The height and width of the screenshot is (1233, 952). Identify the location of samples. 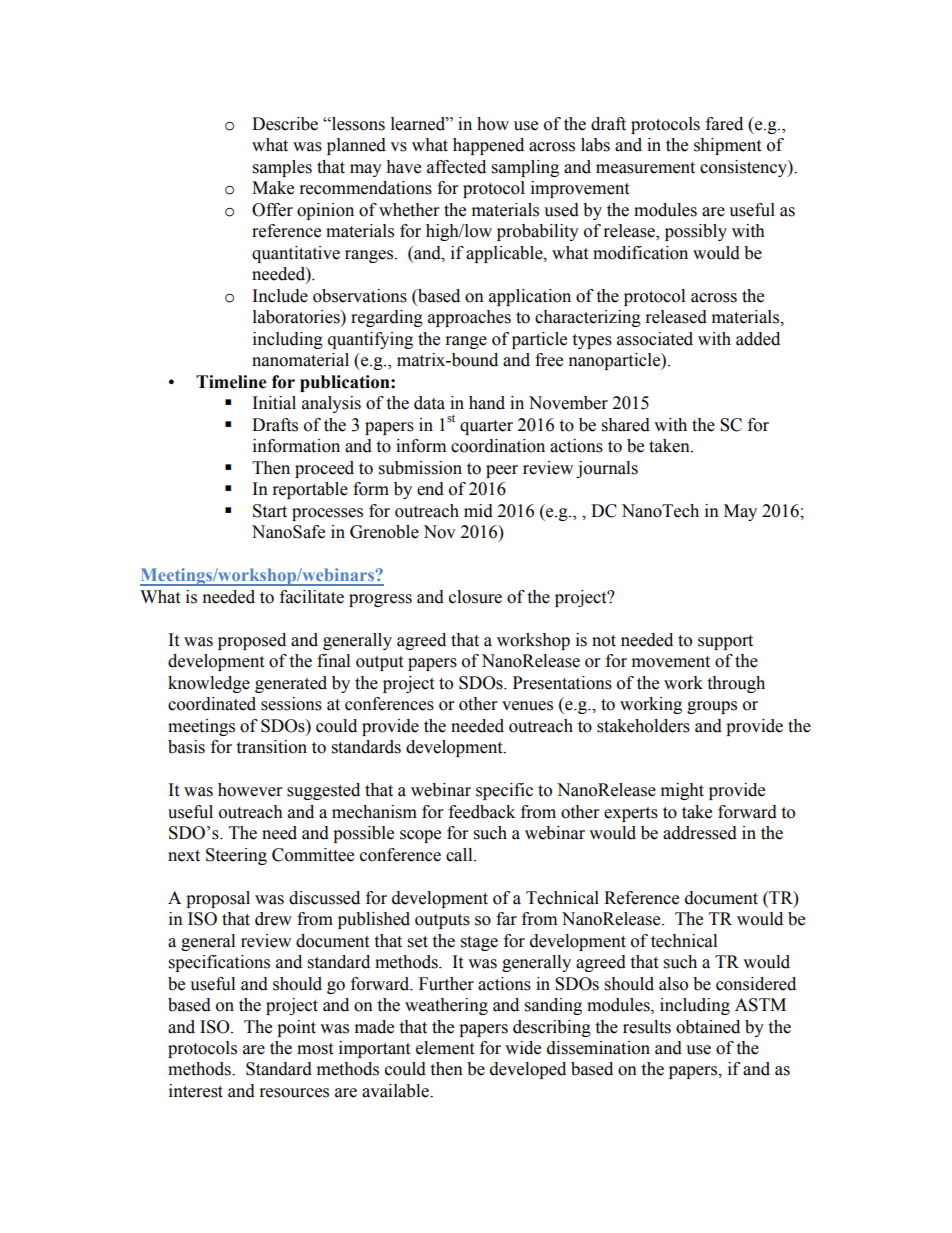
(282, 168).
